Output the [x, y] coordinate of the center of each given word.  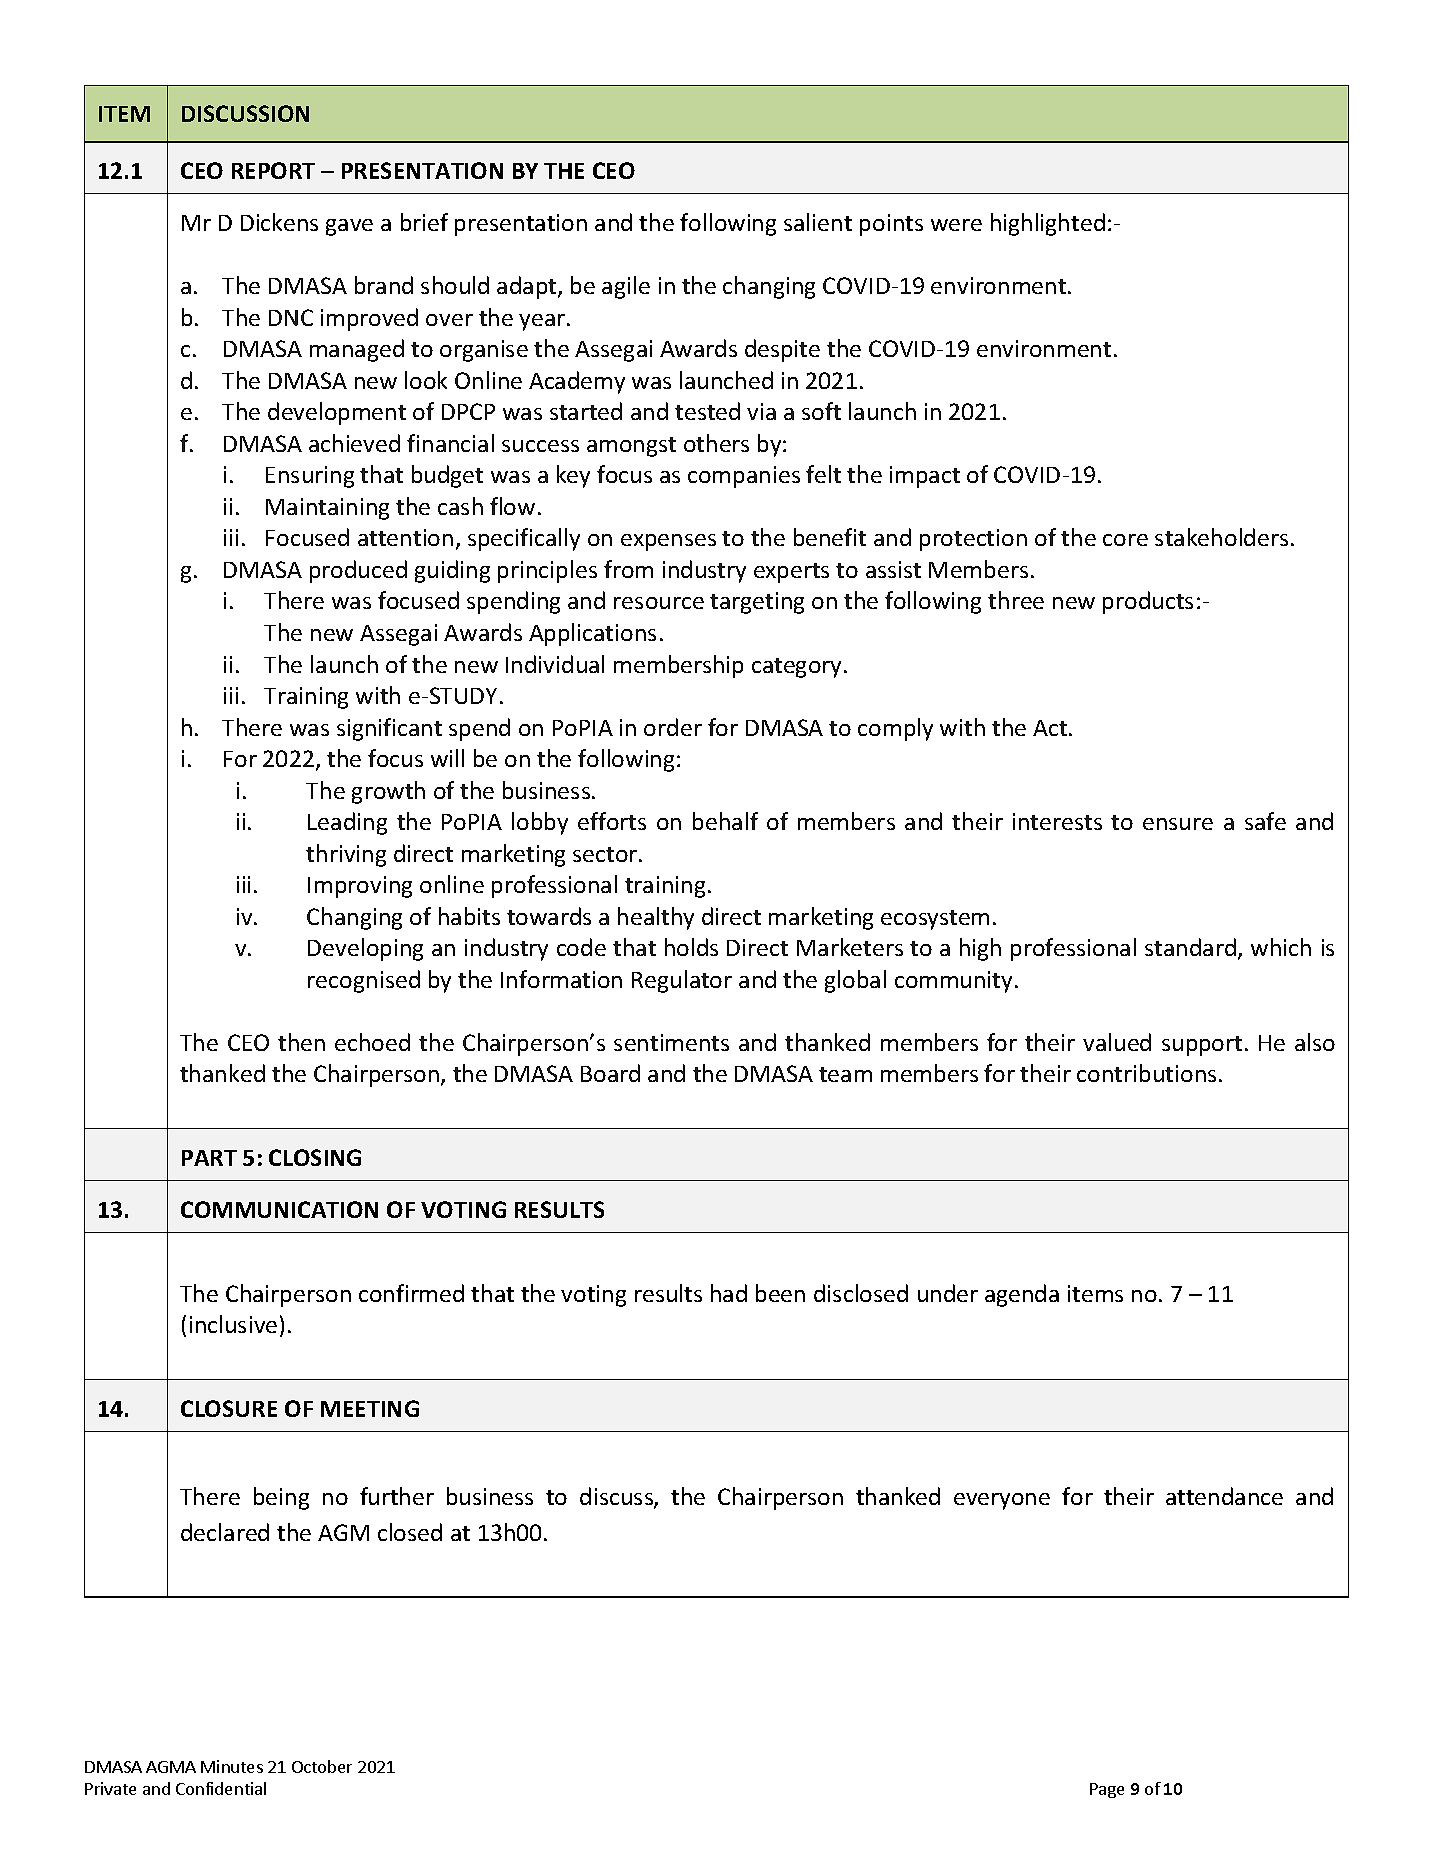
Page [1107, 1790]
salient [818, 222]
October [322, 1766]
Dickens [279, 222]
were [956, 225]
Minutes [232, 1766]
